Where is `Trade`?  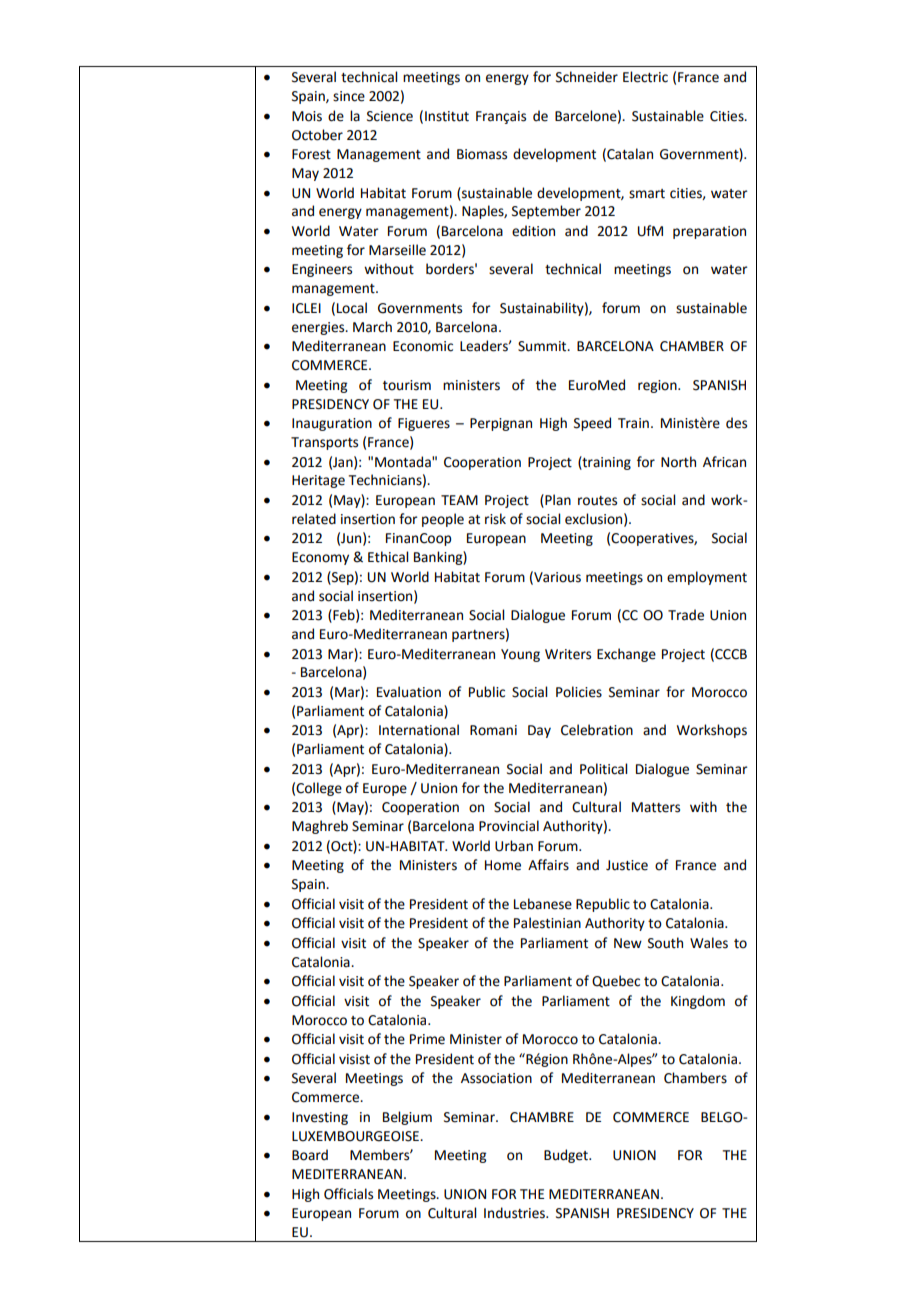
Trade is located at coordinates (686, 615).
